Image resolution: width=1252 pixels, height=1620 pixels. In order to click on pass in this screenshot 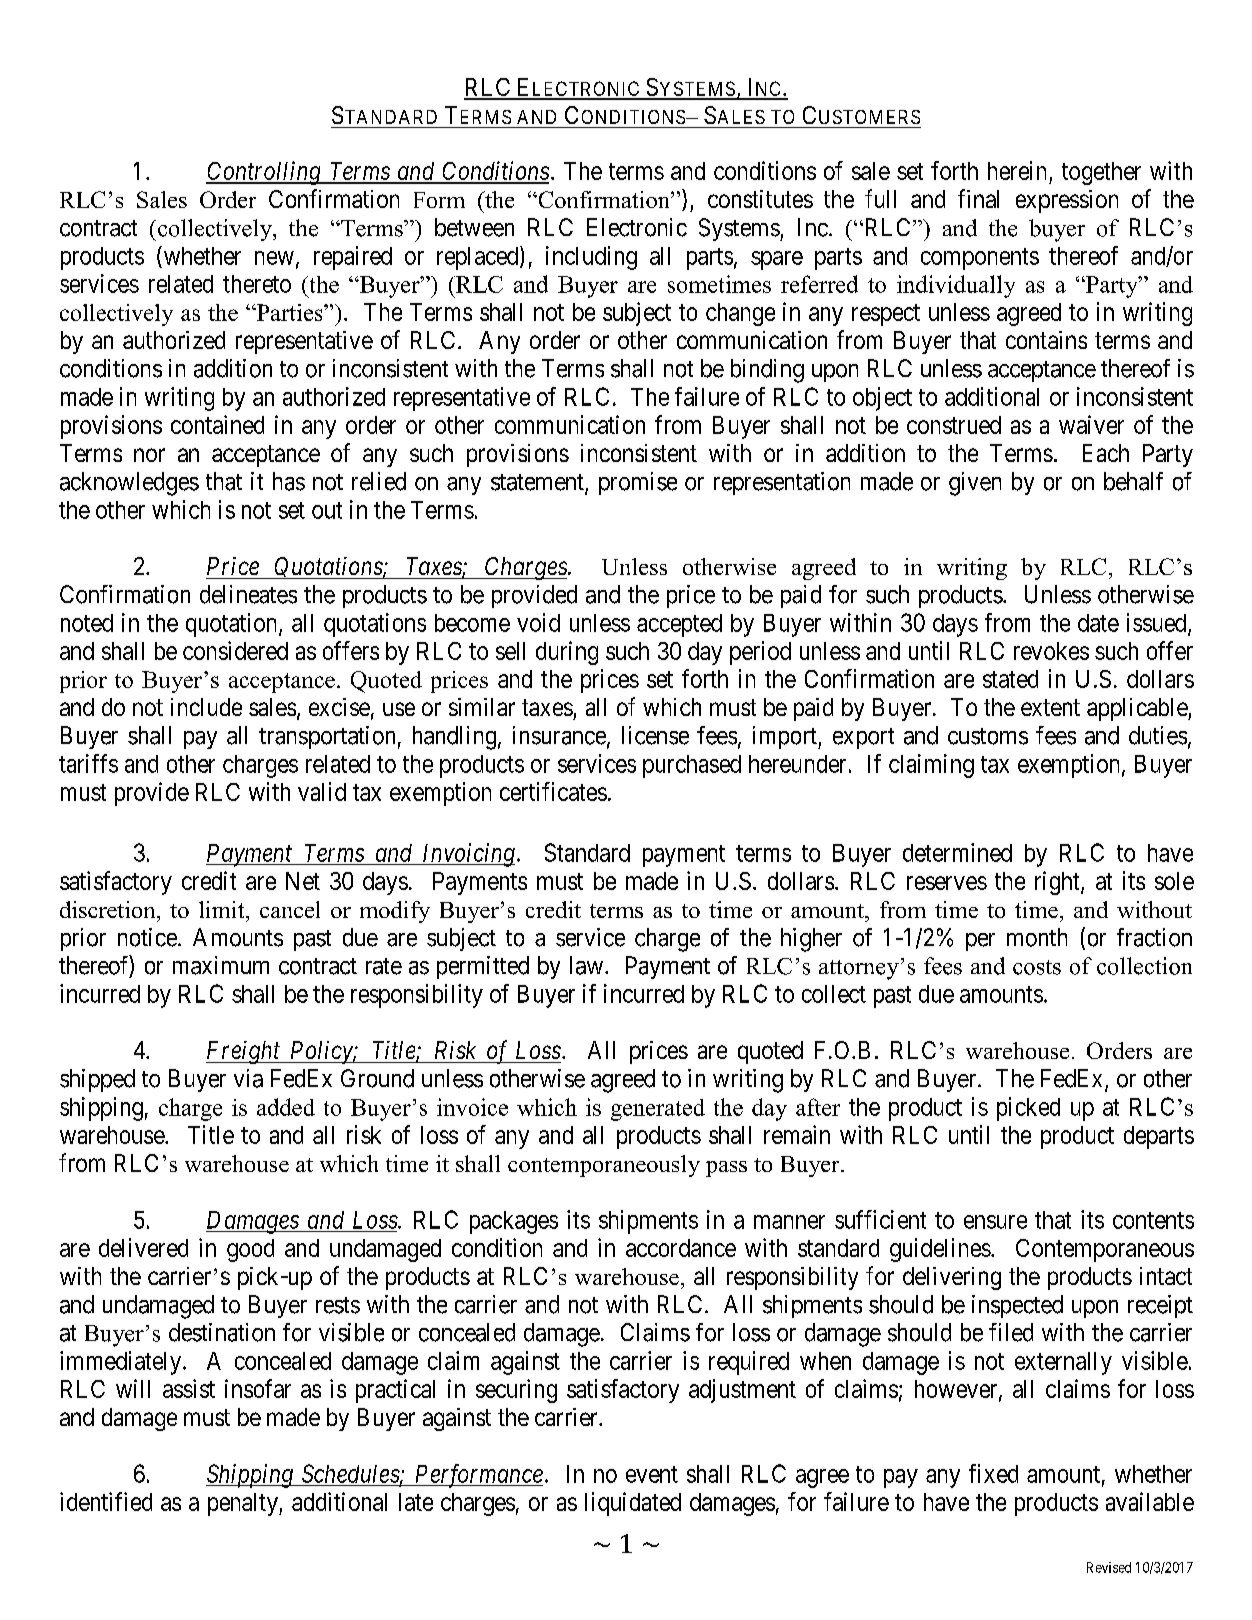, I will do `click(726, 1169)`.
